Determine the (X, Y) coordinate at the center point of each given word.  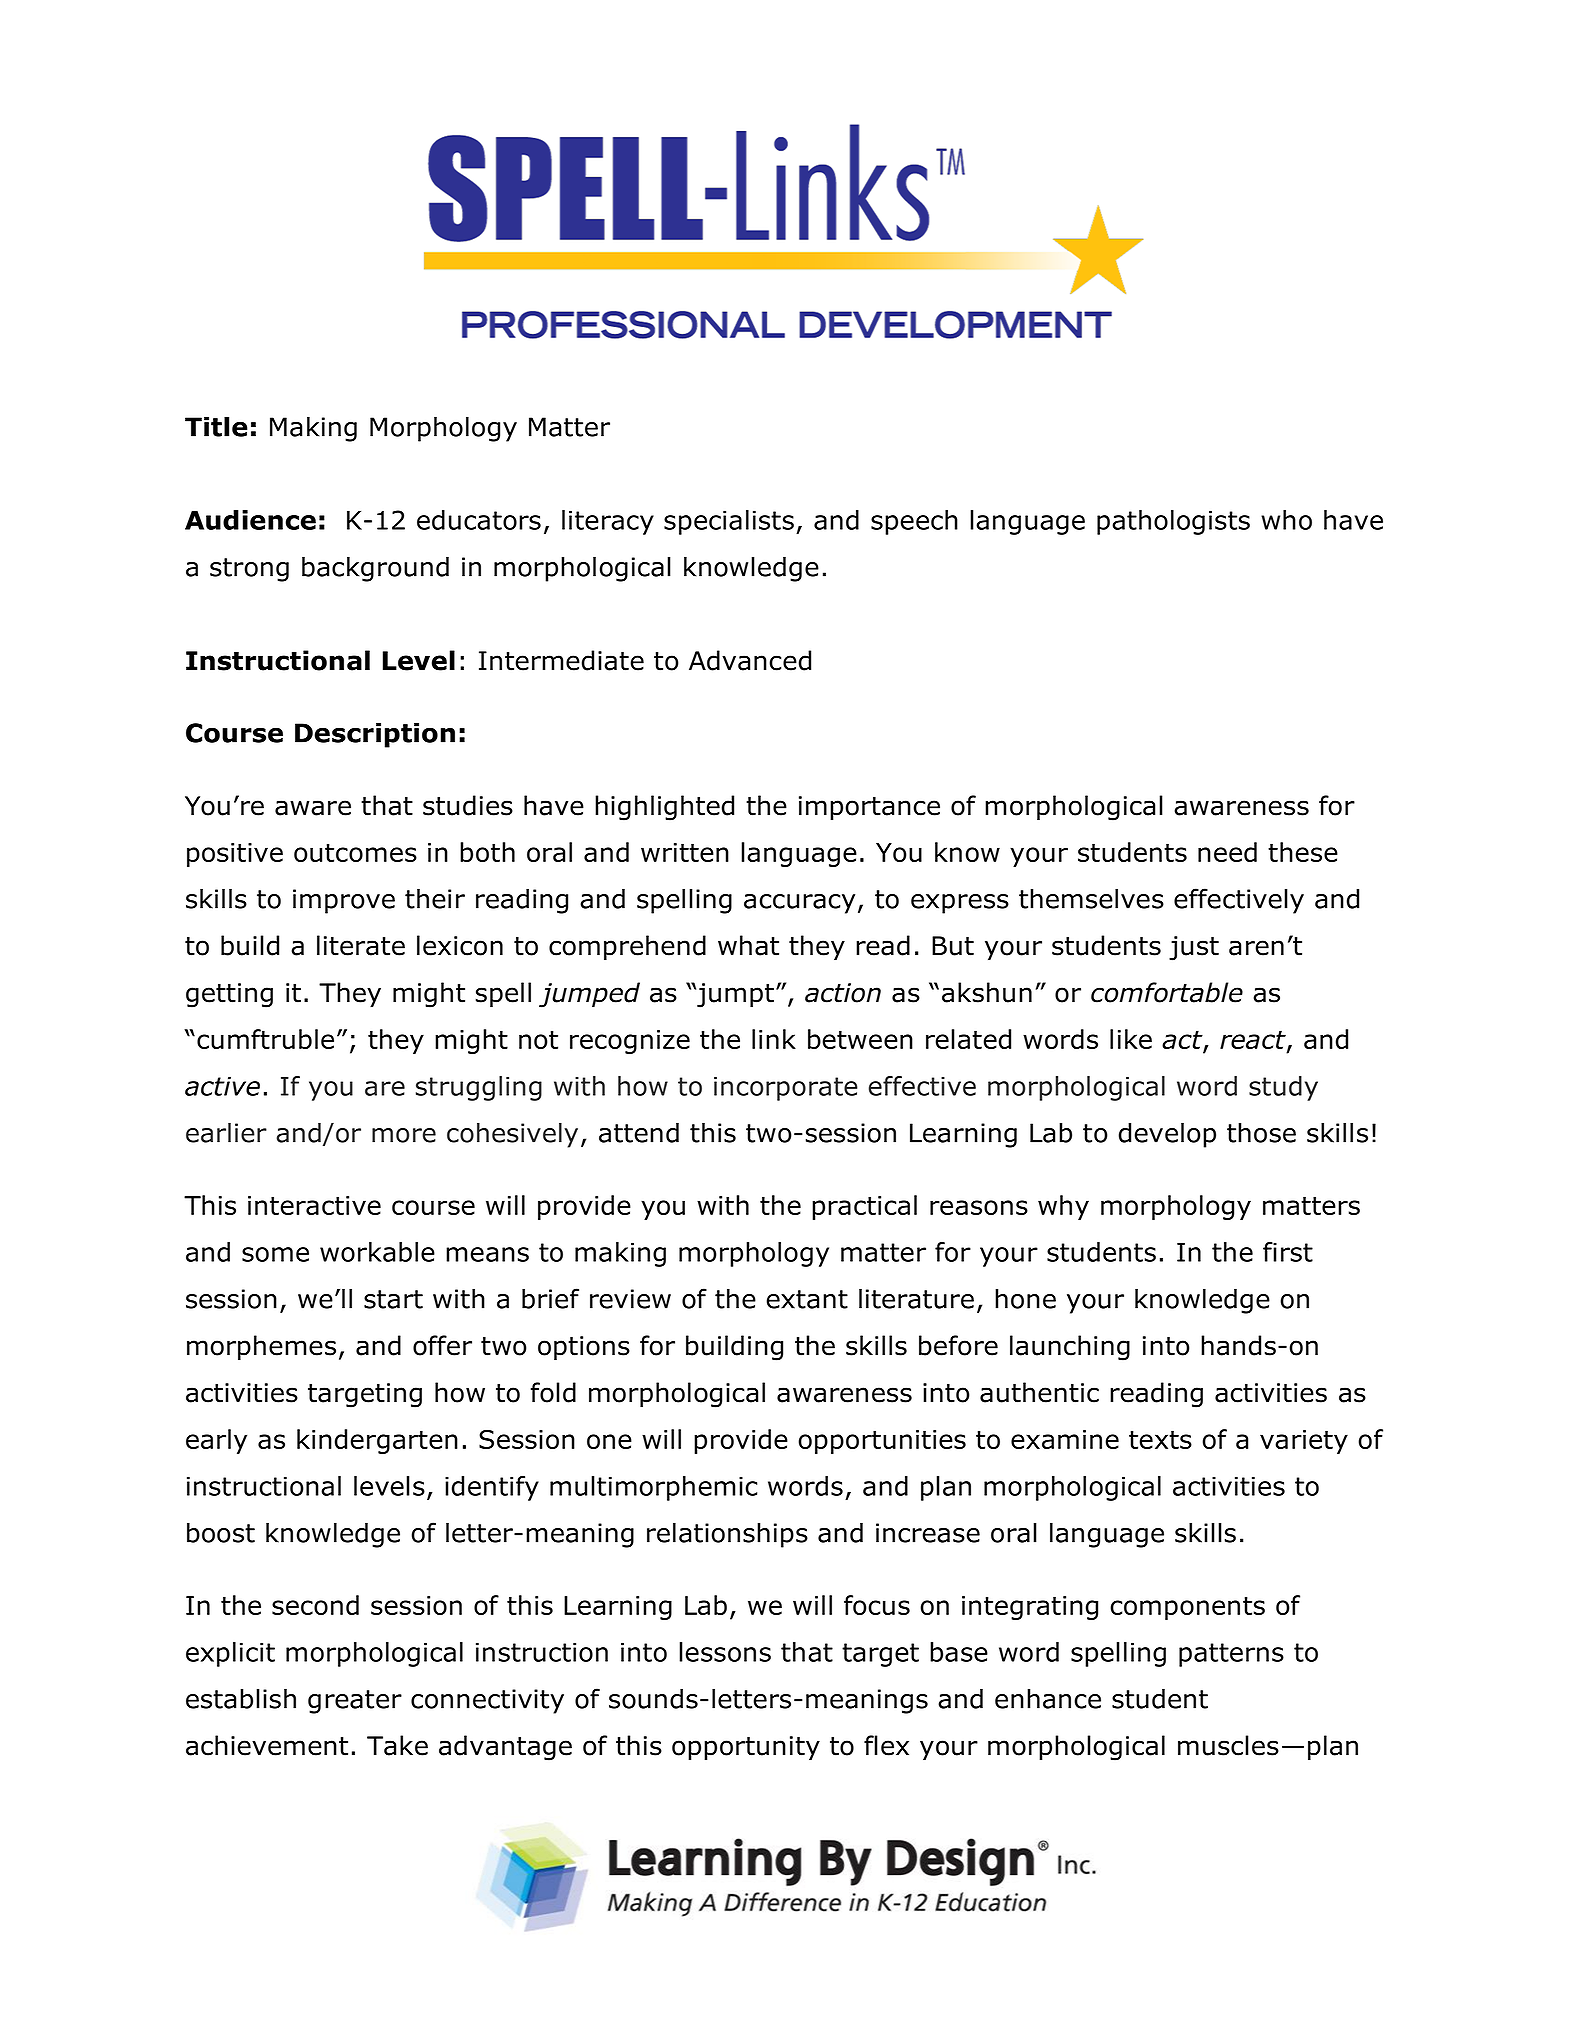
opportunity (746, 1748)
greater (355, 1702)
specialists (729, 522)
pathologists (1173, 522)
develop (1167, 1135)
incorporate (786, 1088)
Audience (250, 520)
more (404, 1135)
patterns (1231, 1655)
